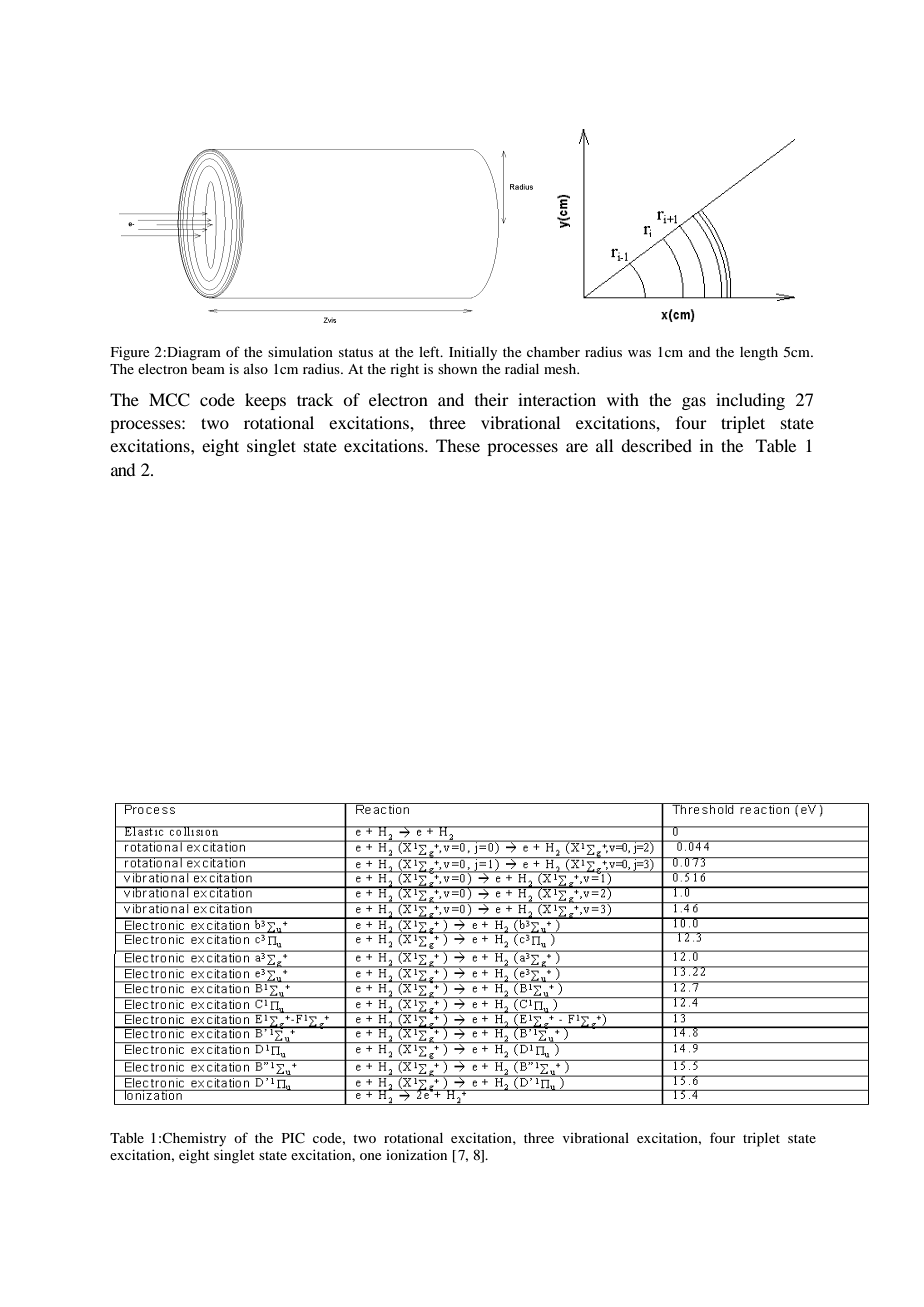 This screenshot has height=1307, width=924. I want to click on These, so click(458, 445).
